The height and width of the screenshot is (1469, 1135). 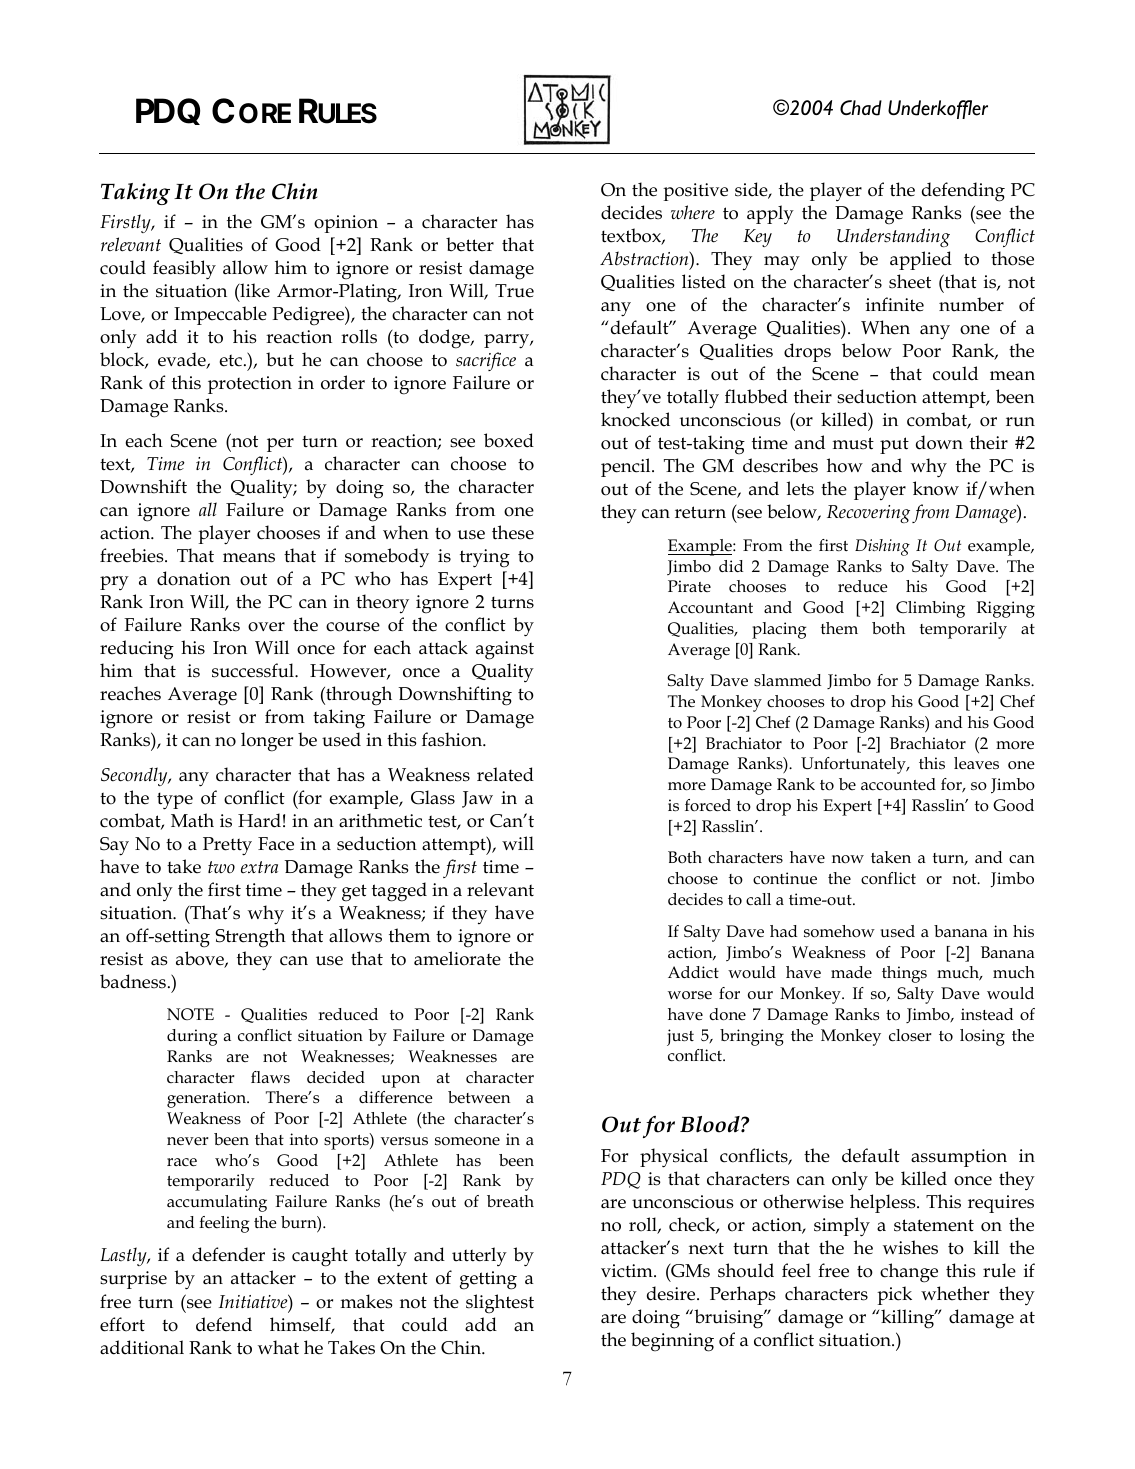 What do you see at coordinates (680, 1037) in the screenshot?
I see `just` at bounding box center [680, 1037].
